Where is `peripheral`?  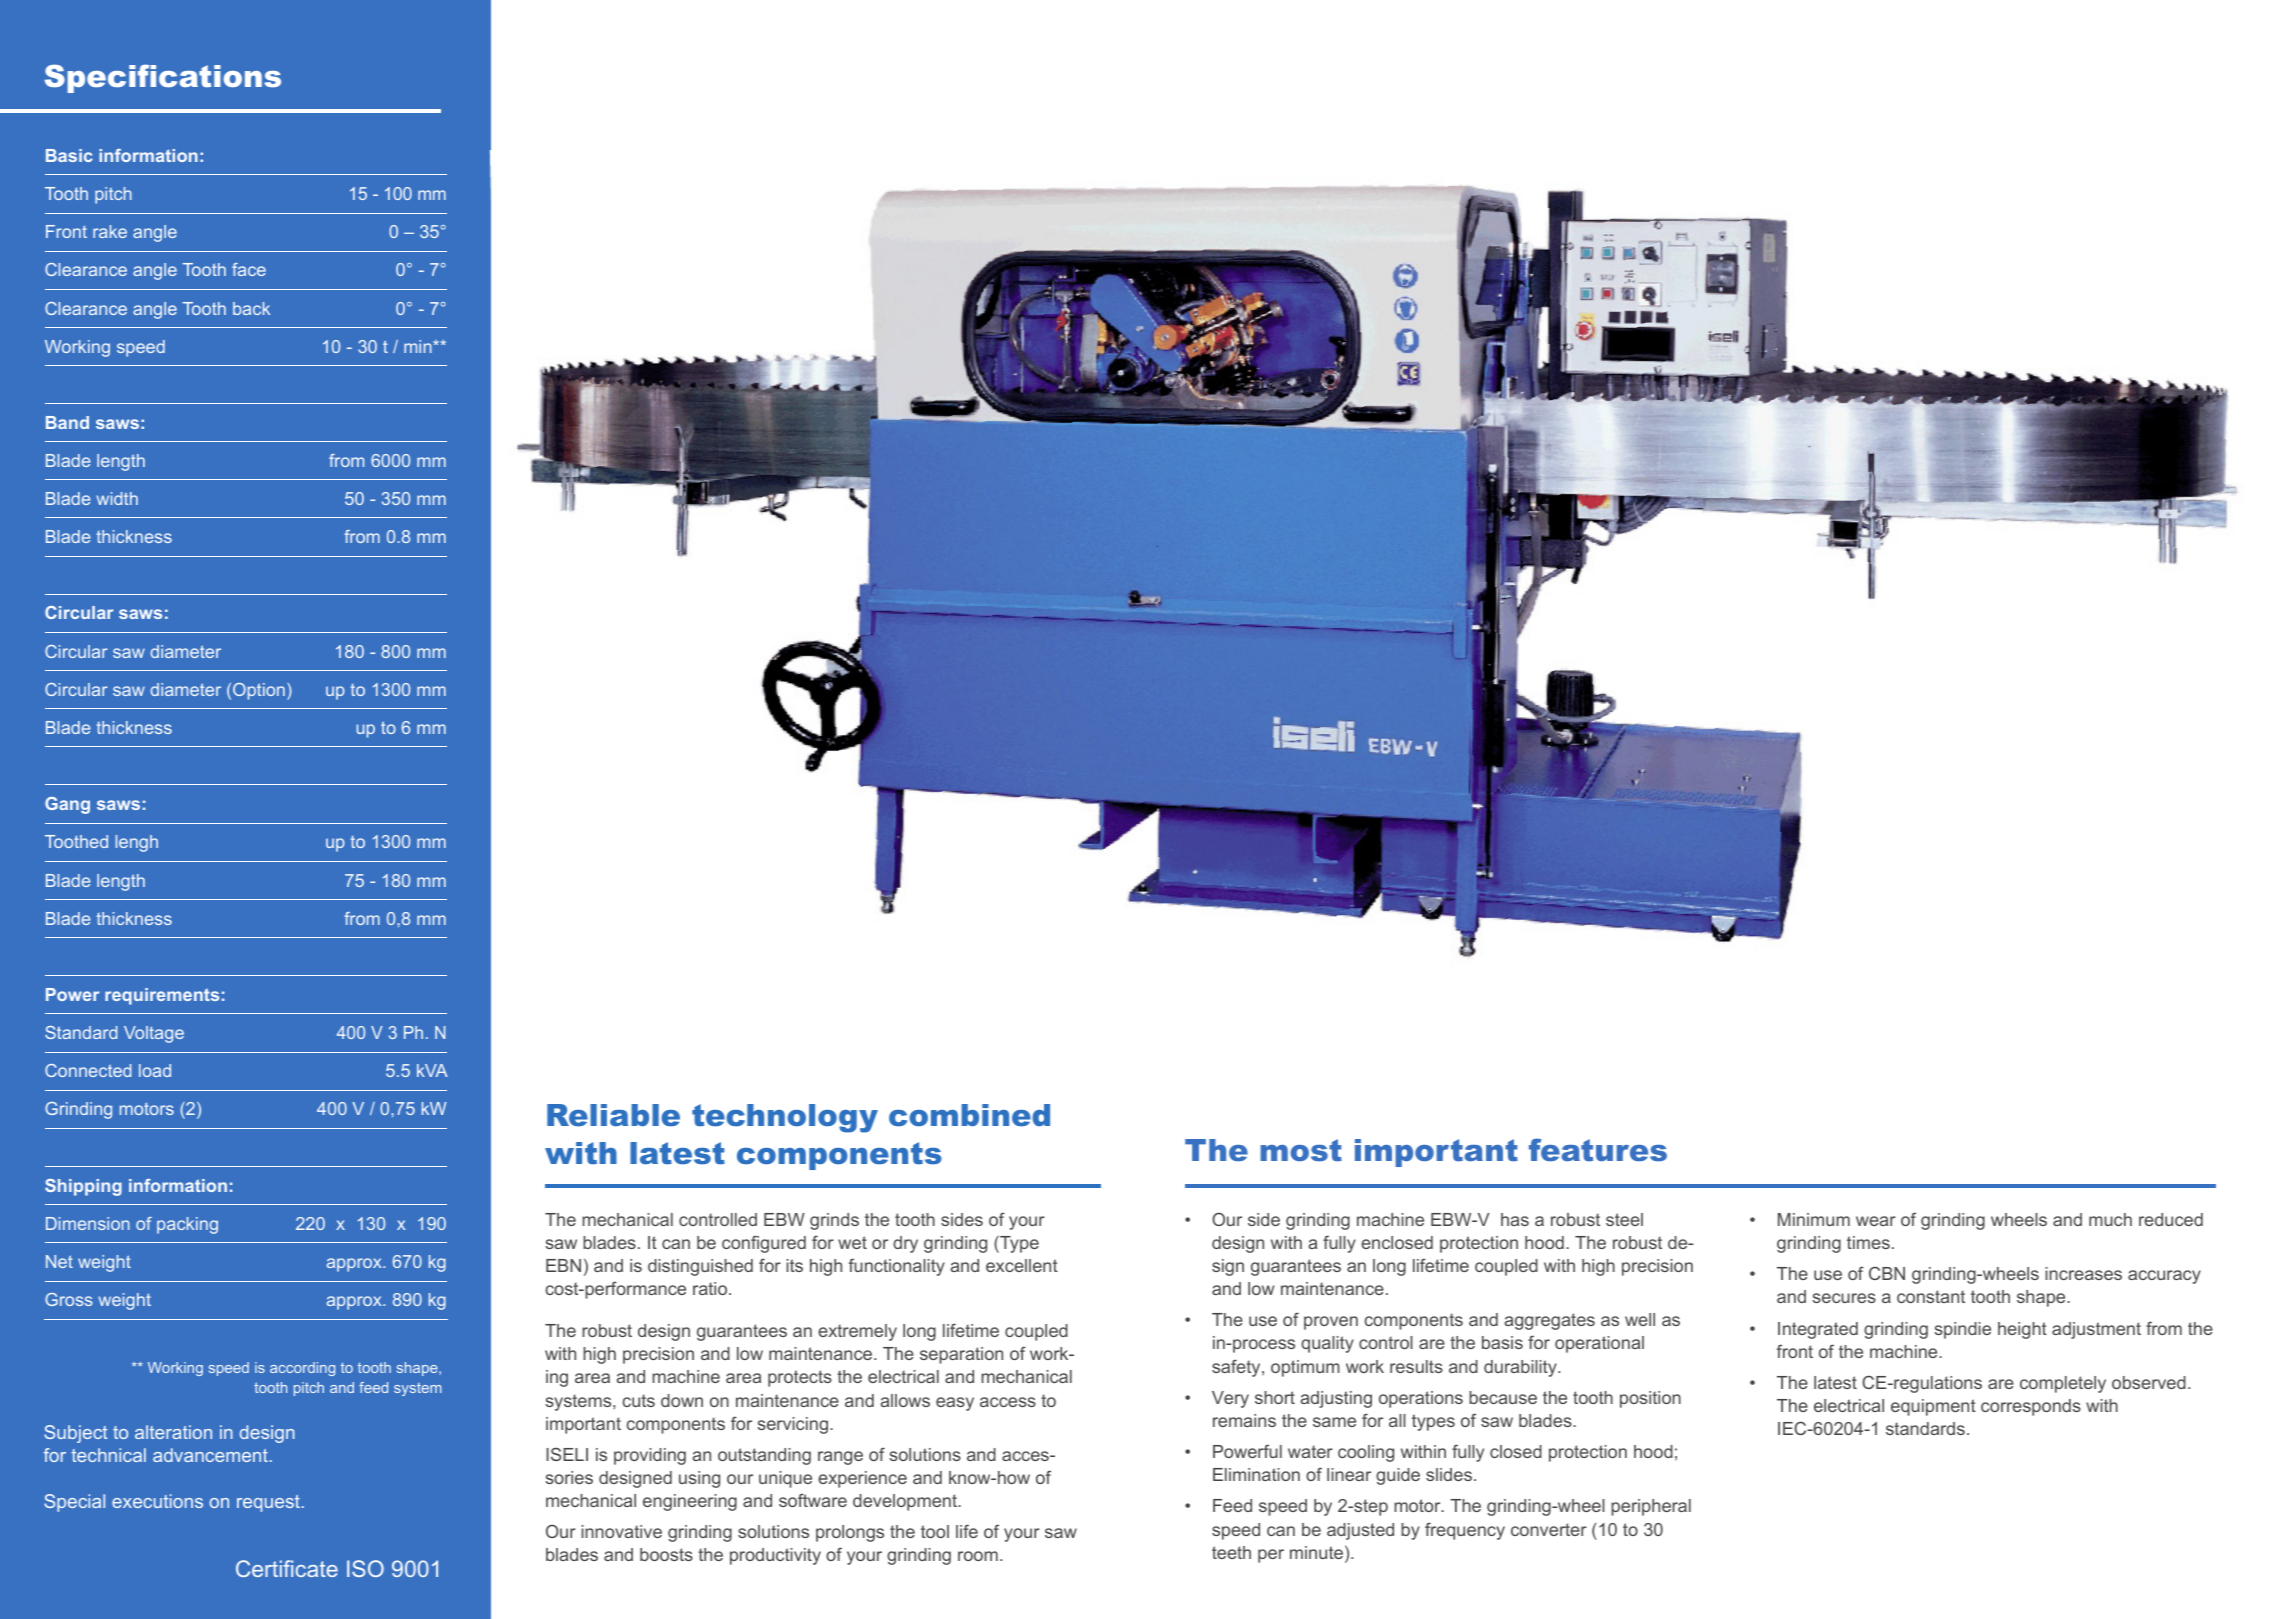 peripheral is located at coordinates (1651, 1507).
